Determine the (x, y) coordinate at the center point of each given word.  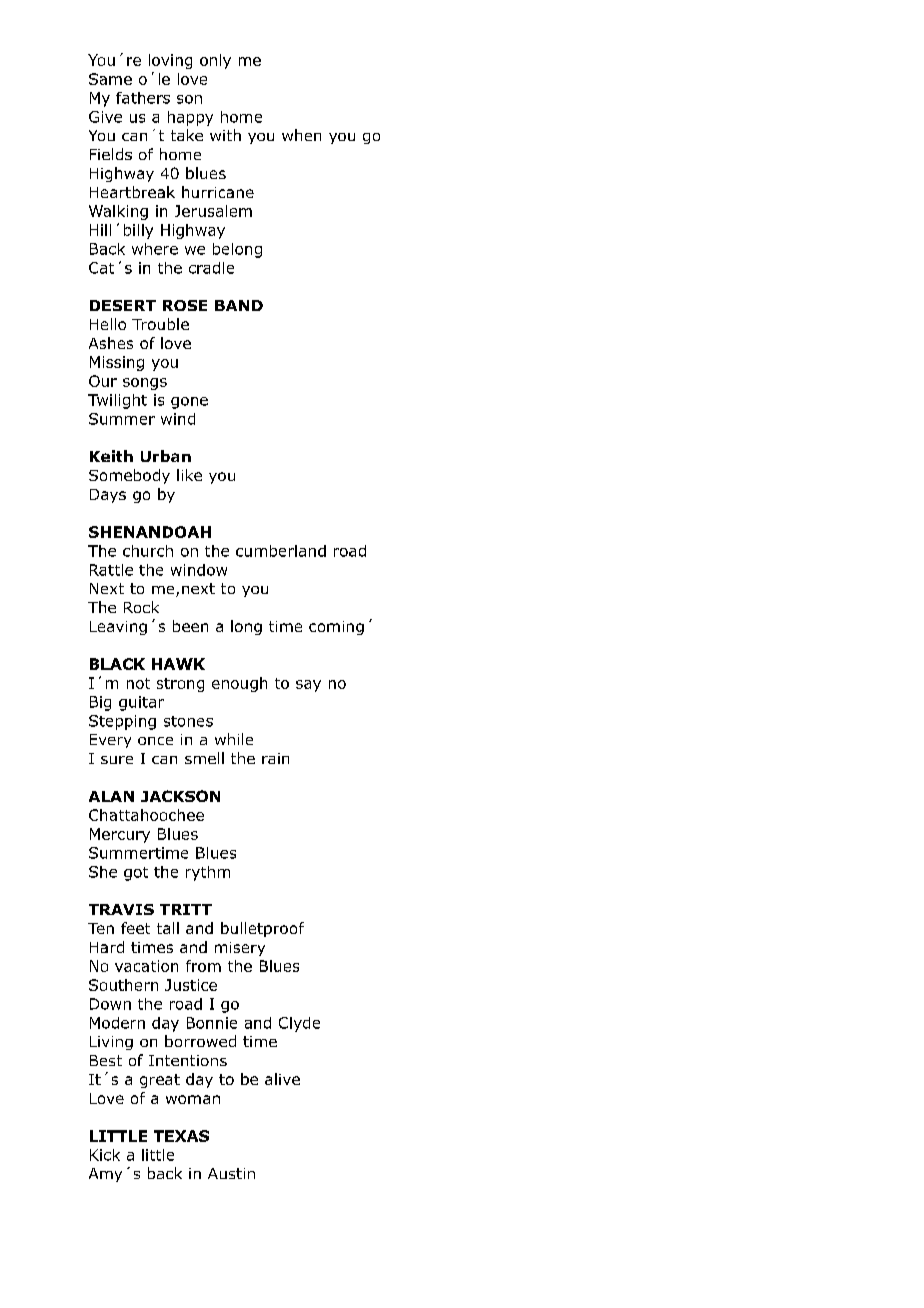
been (190, 626)
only (215, 61)
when (301, 135)
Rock (141, 607)
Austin (231, 1173)
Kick (105, 1155)
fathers (143, 98)
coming (336, 628)
